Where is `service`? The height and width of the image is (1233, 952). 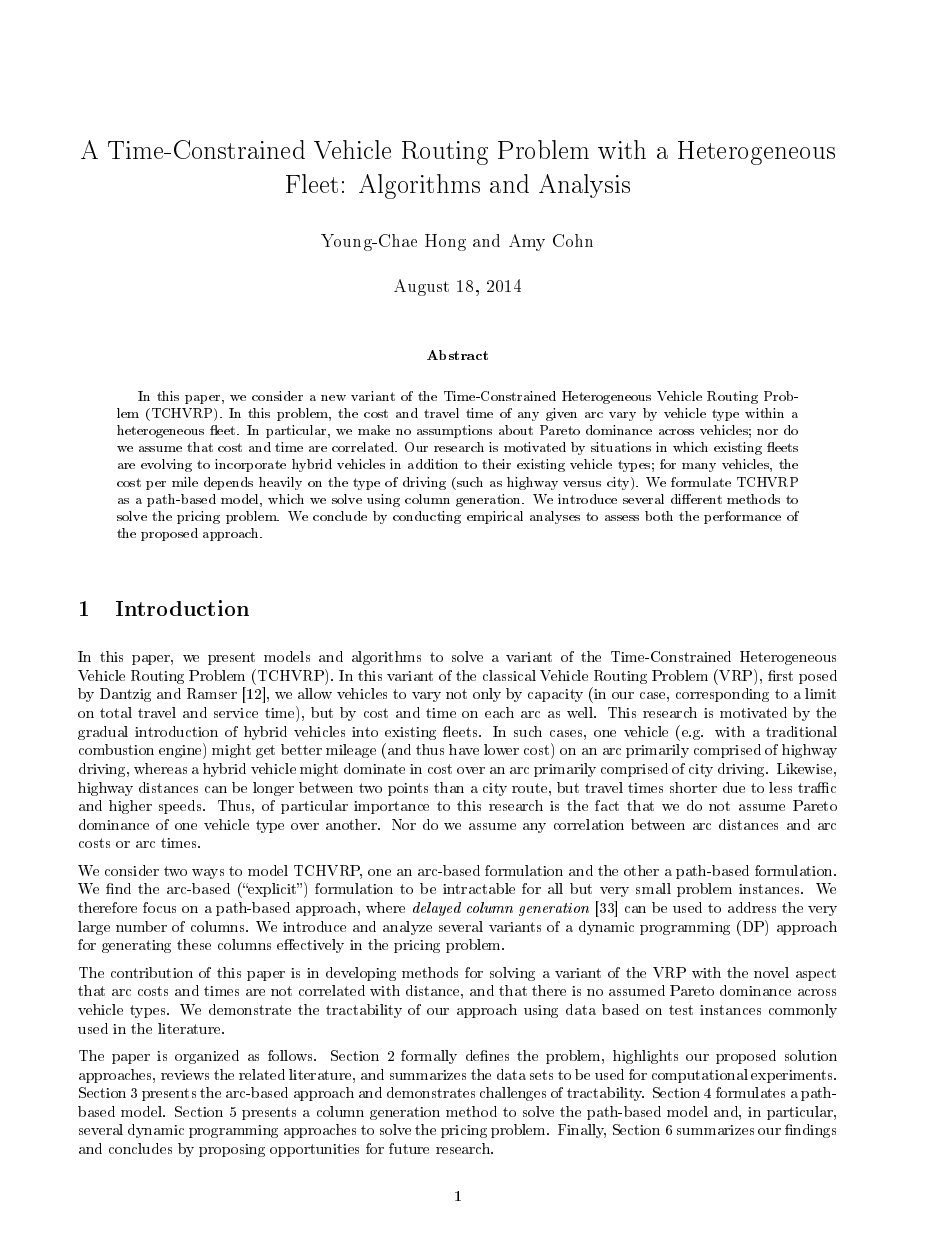
service is located at coordinates (236, 713).
